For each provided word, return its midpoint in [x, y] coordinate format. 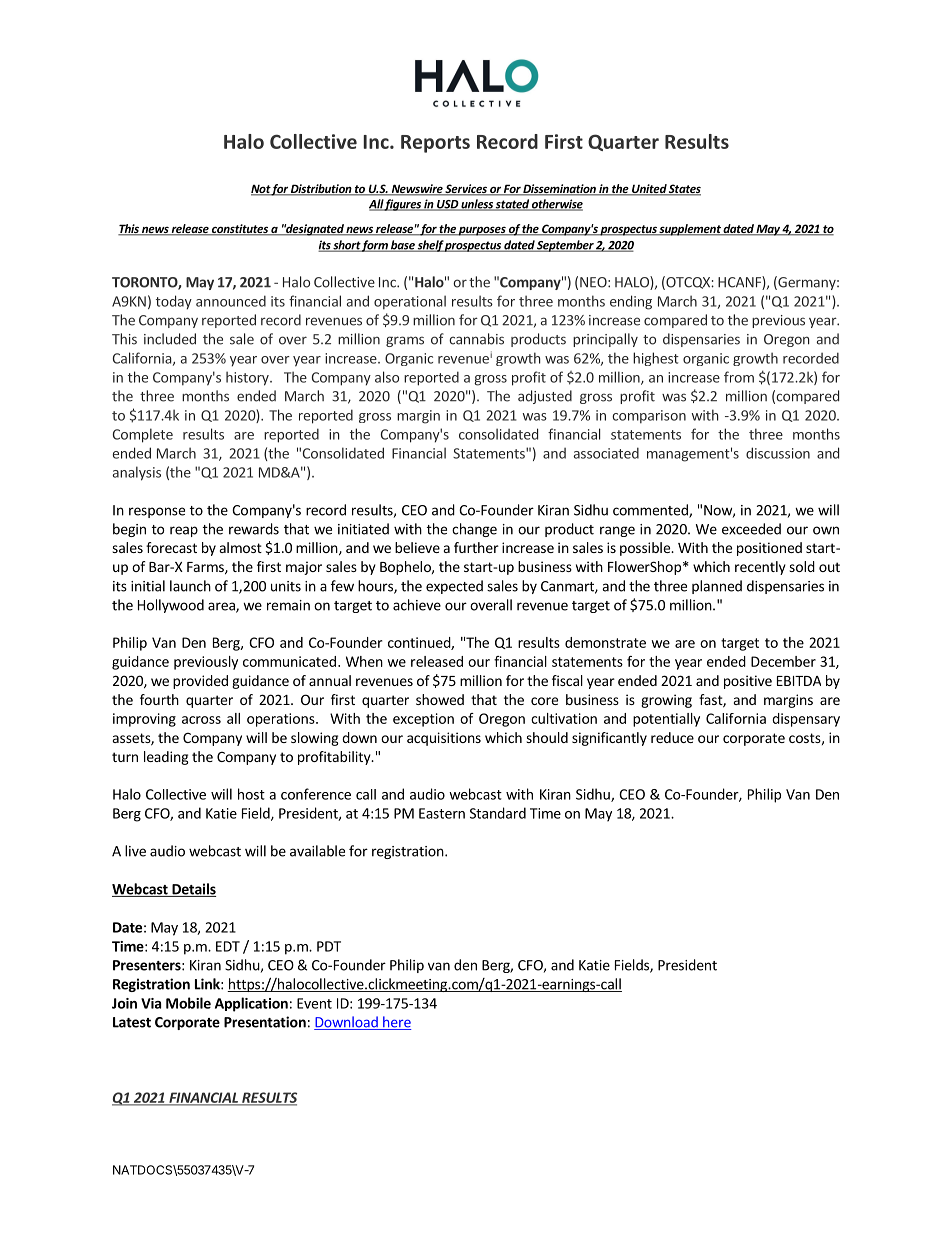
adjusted [545, 397]
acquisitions [444, 739]
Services [466, 190]
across [201, 720]
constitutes [240, 230]
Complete [143, 435]
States [684, 190]
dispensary [806, 720]
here [396, 1023]
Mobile [188, 1003]
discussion [778, 453]
